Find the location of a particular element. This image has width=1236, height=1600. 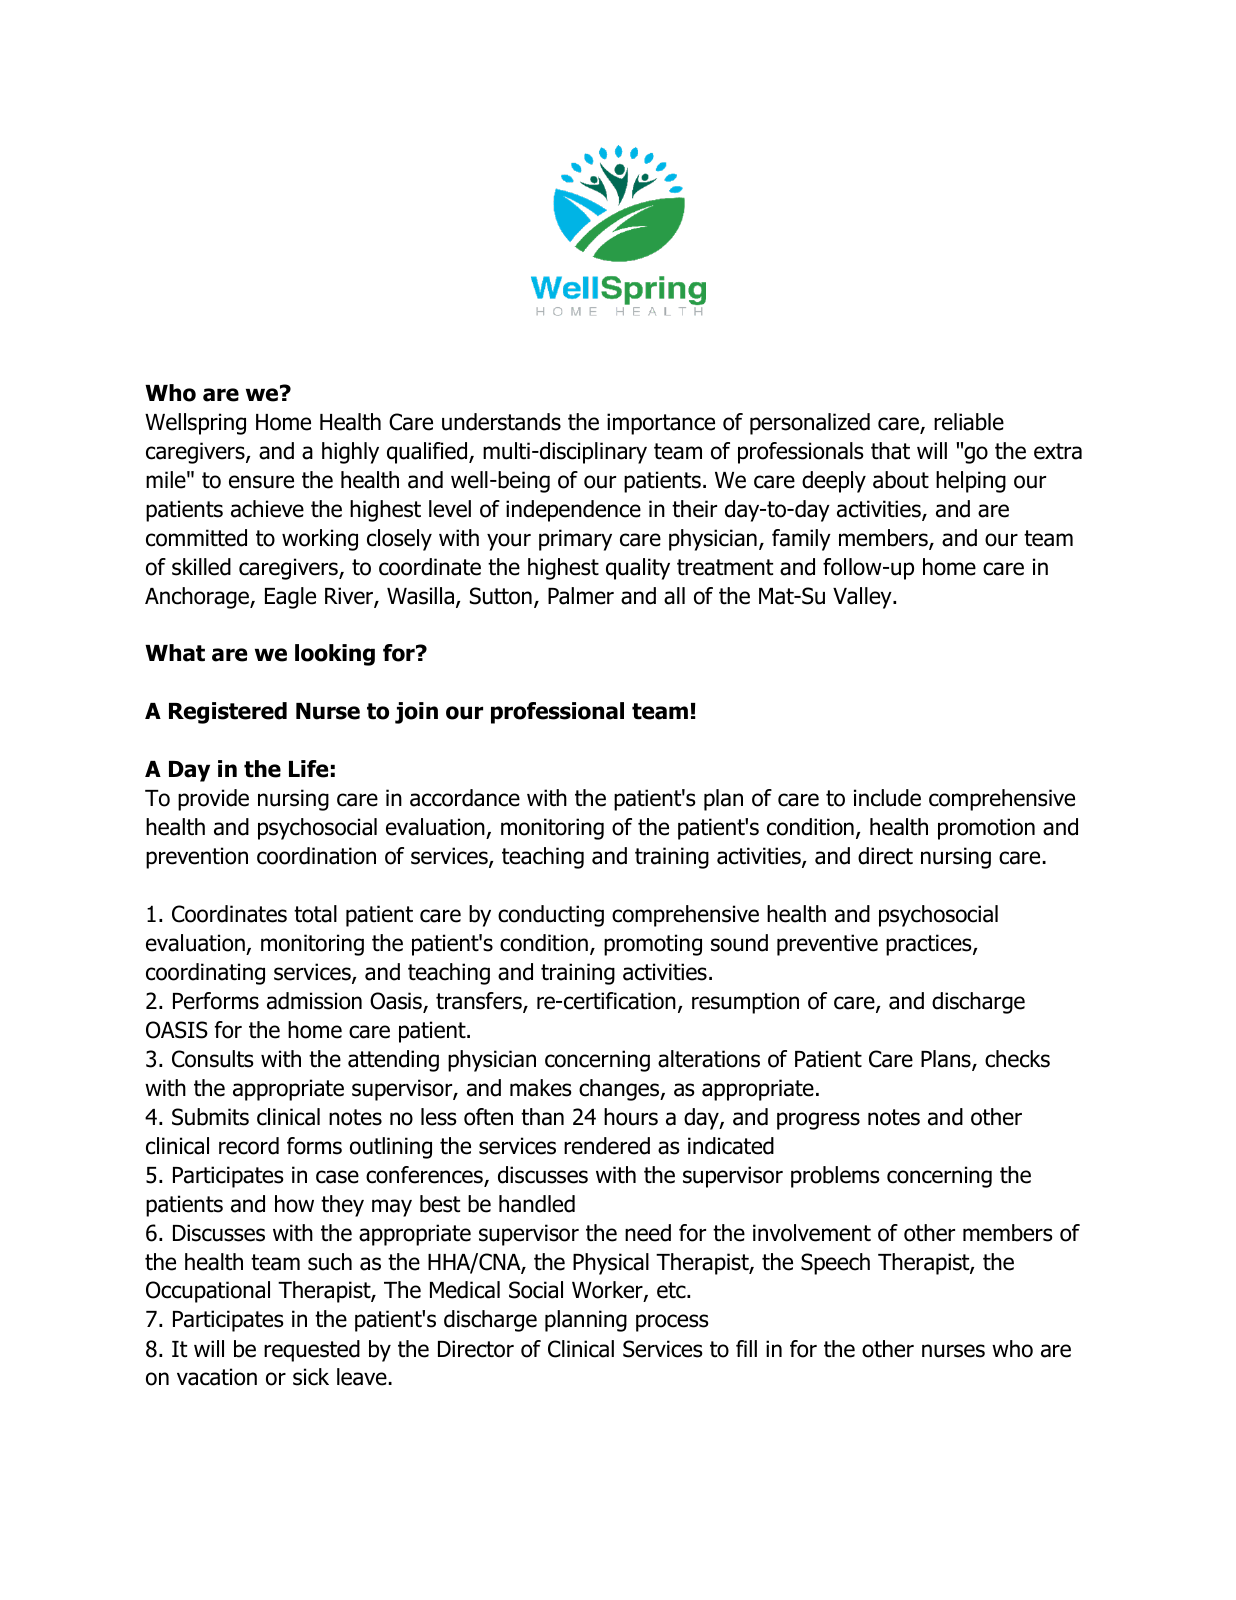

ensure is located at coordinates (261, 482).
